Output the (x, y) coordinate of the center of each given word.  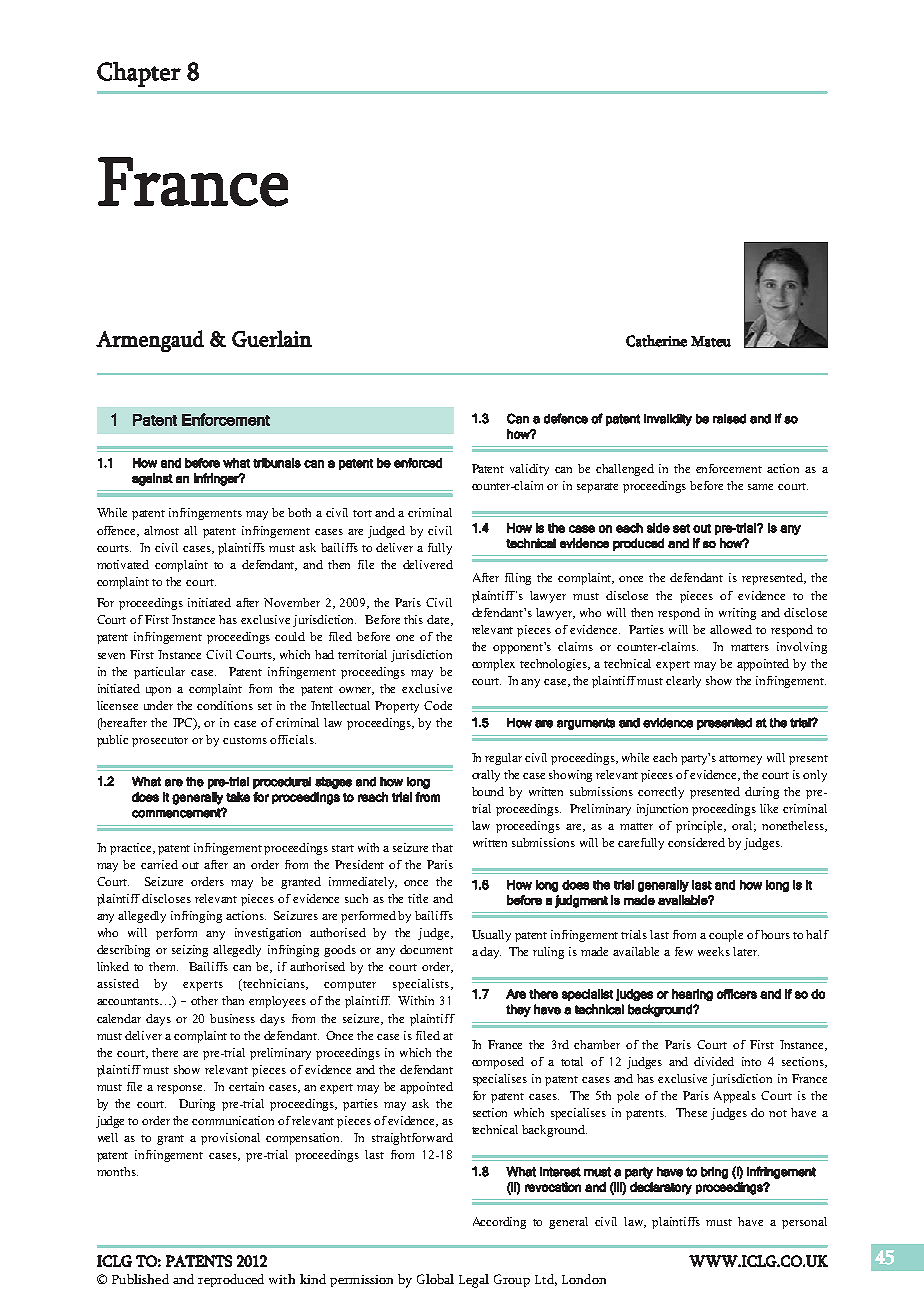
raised (729, 419)
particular (159, 673)
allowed (731, 629)
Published (140, 1279)
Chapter (139, 74)
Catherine (656, 341)
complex (493, 665)
